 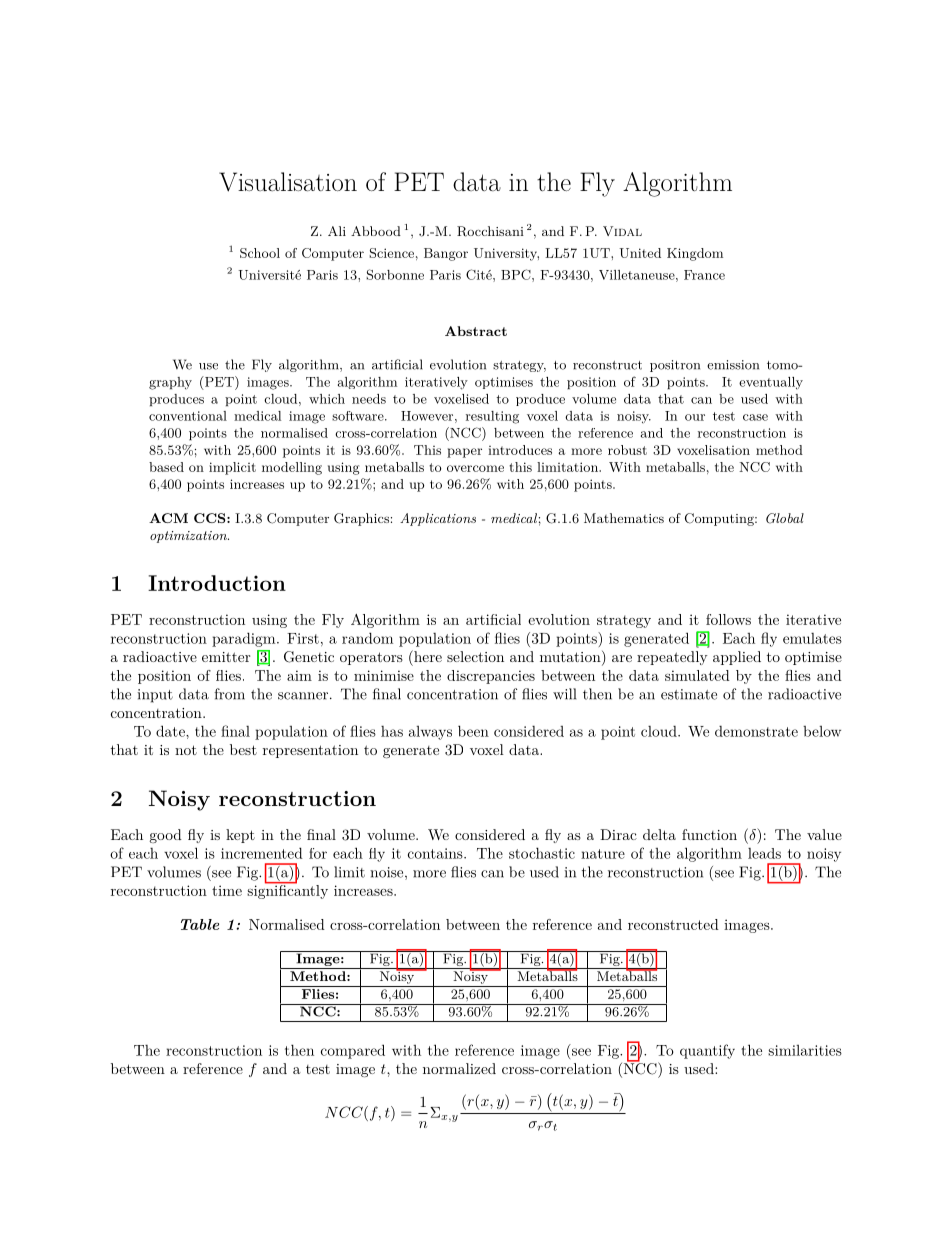 I want to click on compared, so click(x=353, y=1051).
